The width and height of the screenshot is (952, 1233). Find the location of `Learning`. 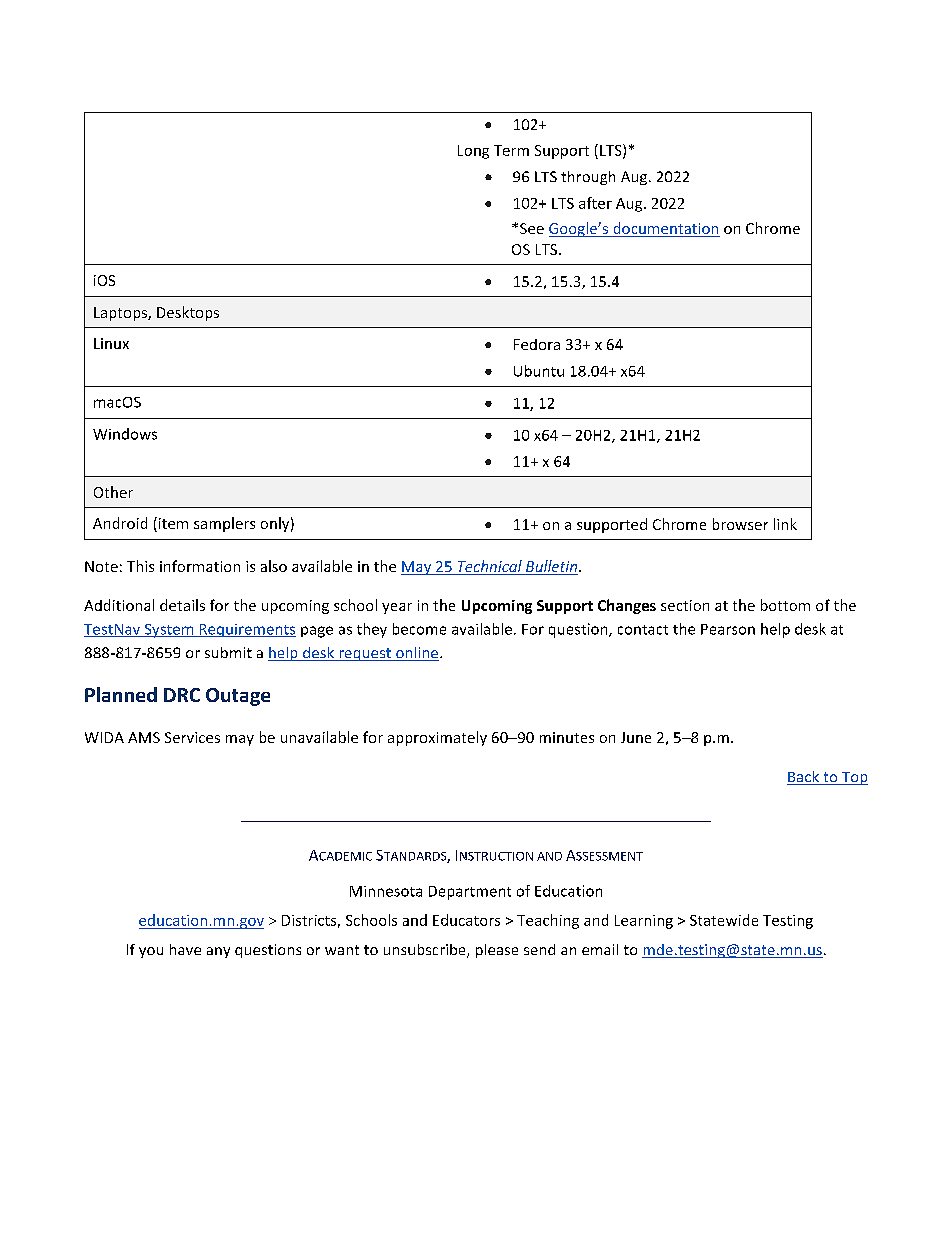

Learning is located at coordinates (644, 922).
